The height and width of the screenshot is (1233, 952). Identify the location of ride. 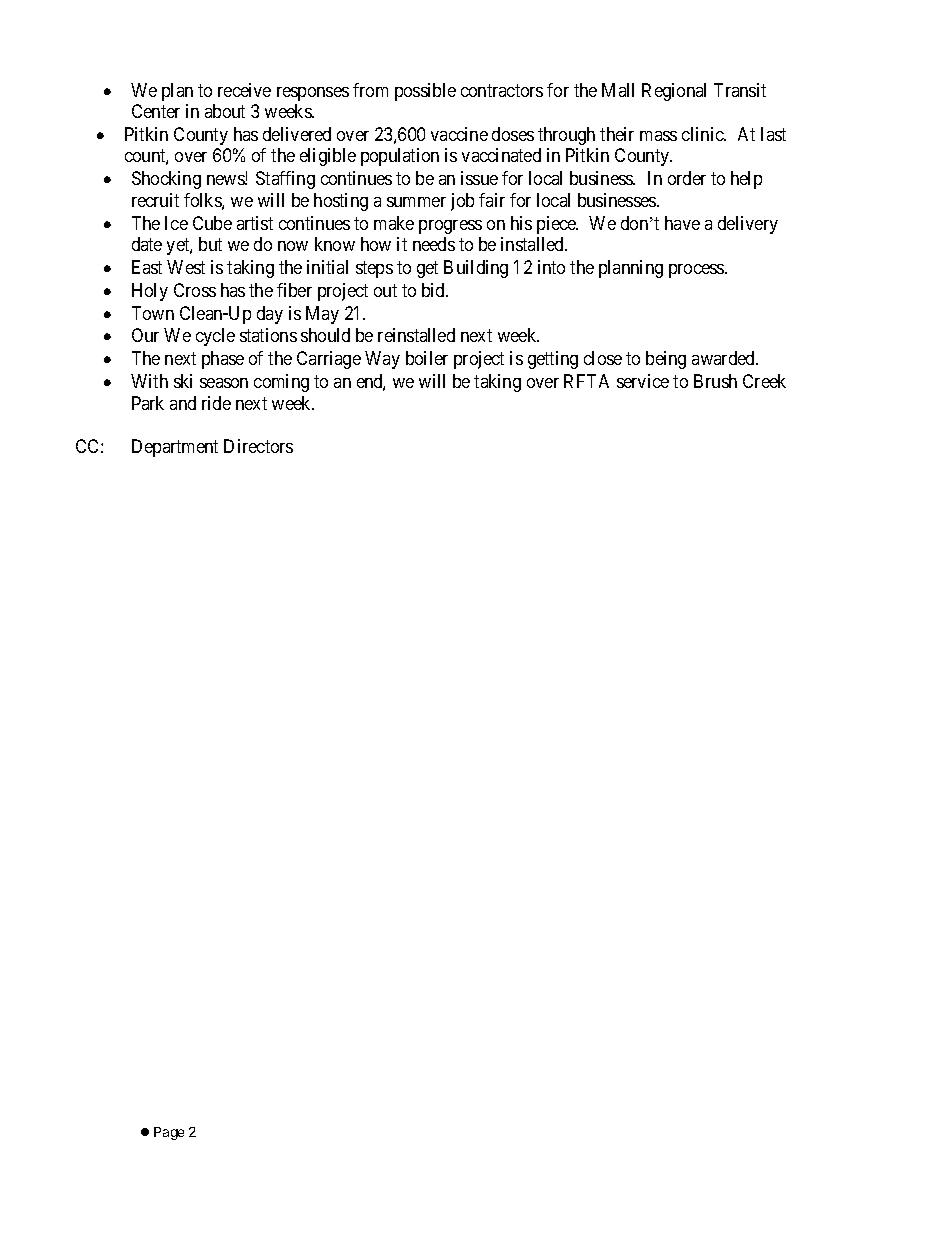
(216, 403).
